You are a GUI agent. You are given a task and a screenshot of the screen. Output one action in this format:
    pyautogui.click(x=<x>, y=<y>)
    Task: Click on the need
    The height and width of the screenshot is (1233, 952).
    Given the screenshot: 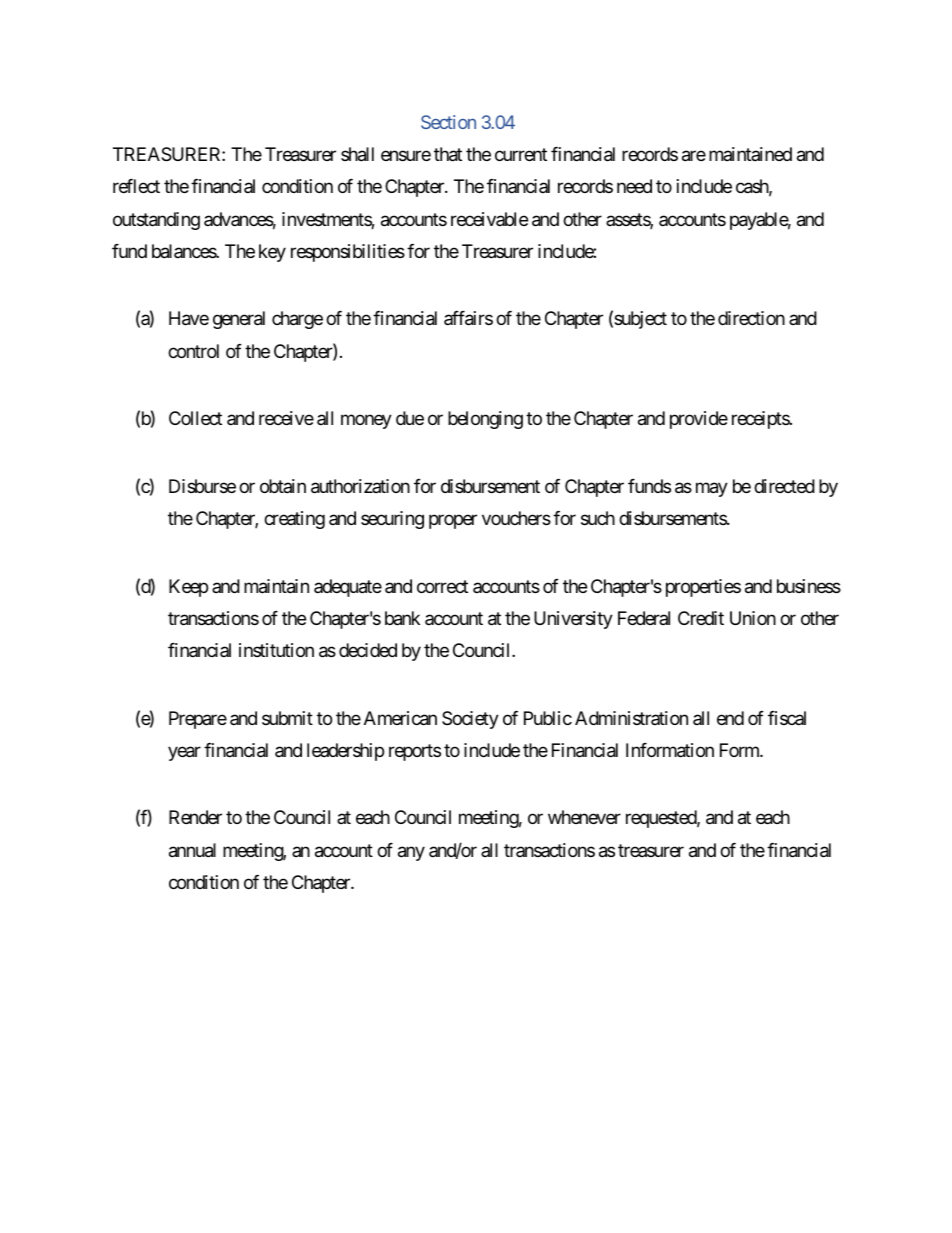 What is the action you would take?
    pyautogui.click(x=634, y=186)
